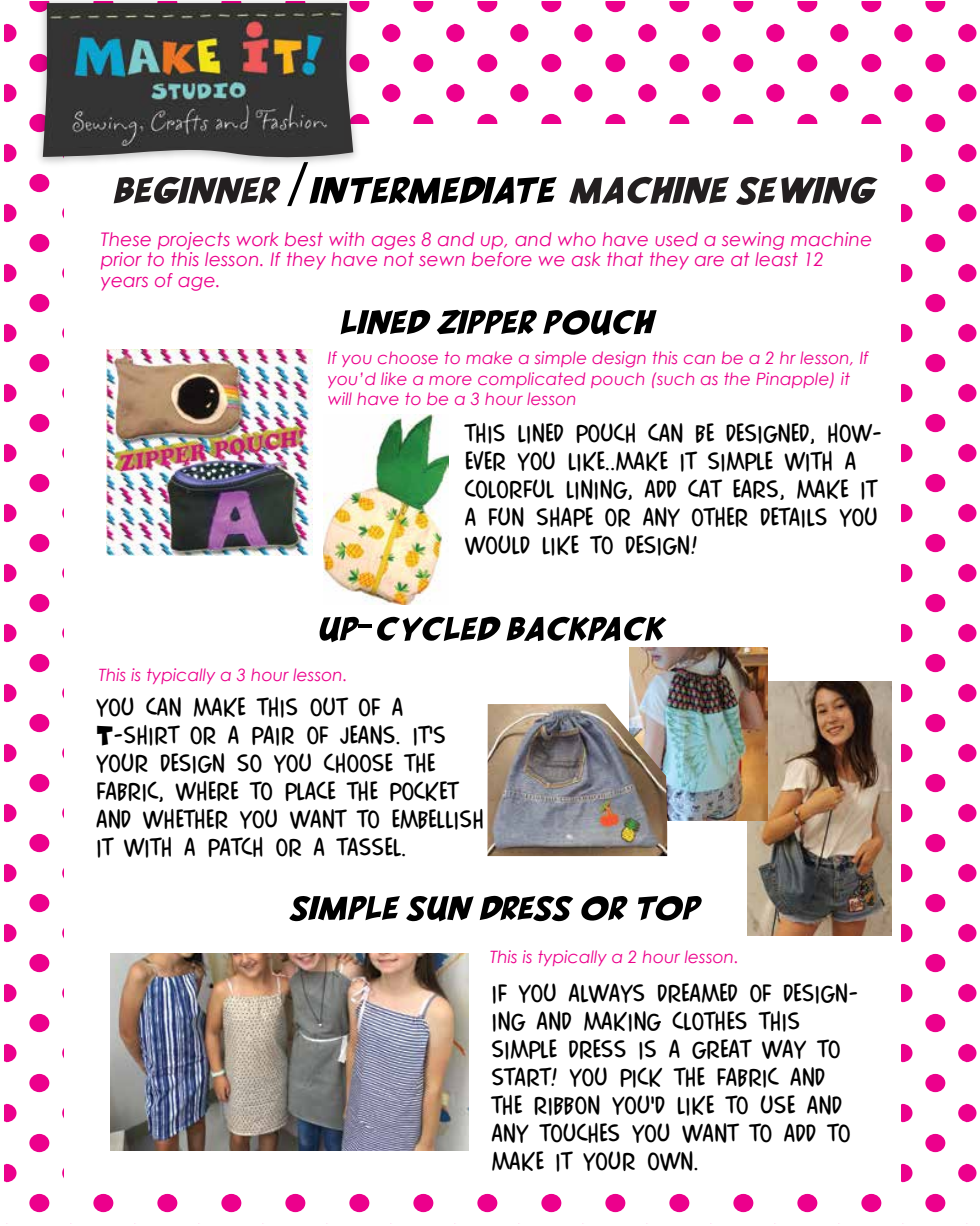 The image size is (980, 1226). What do you see at coordinates (235, 847) in the page?
I see `patch` at bounding box center [235, 847].
